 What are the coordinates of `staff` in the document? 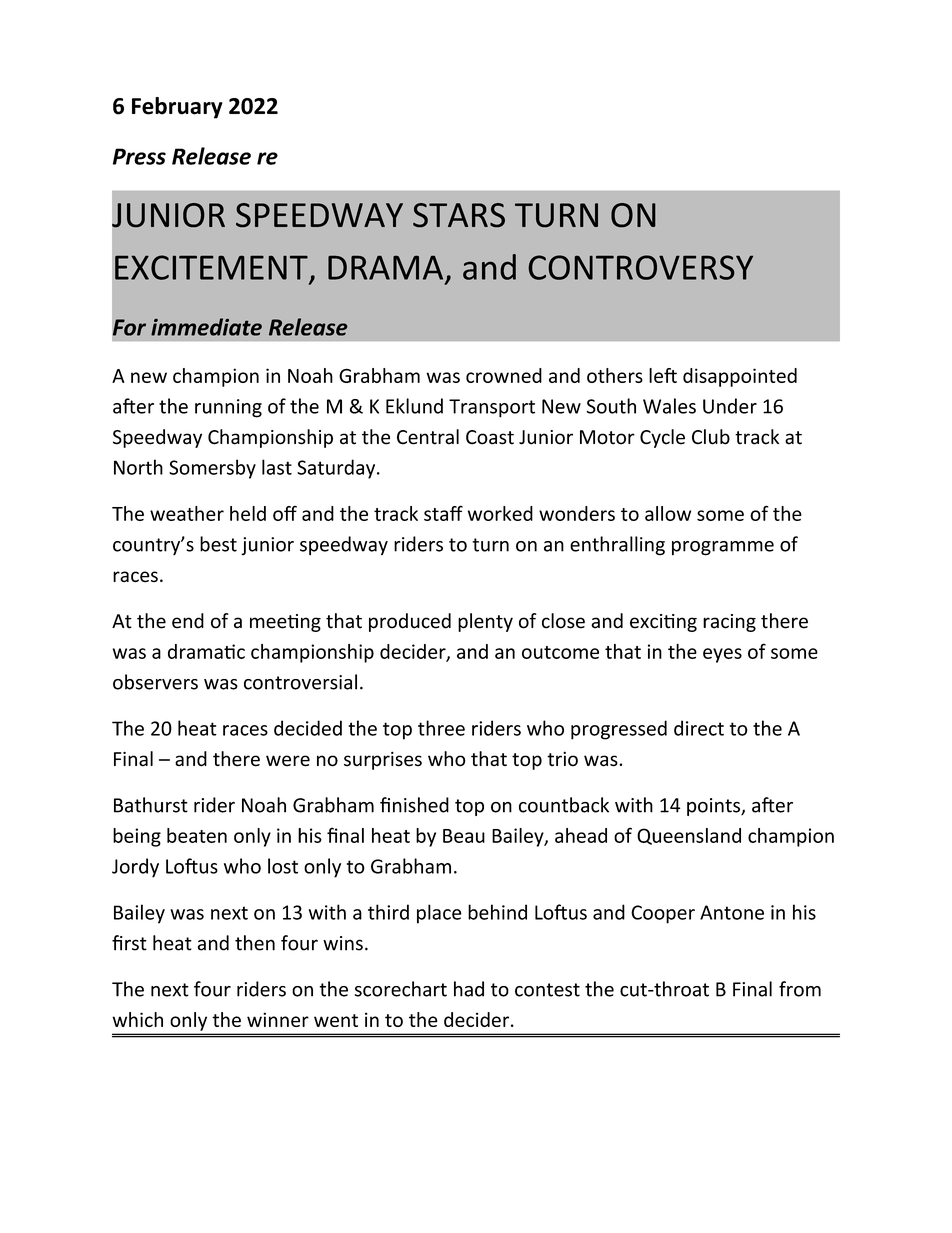 It's located at (443, 513).
